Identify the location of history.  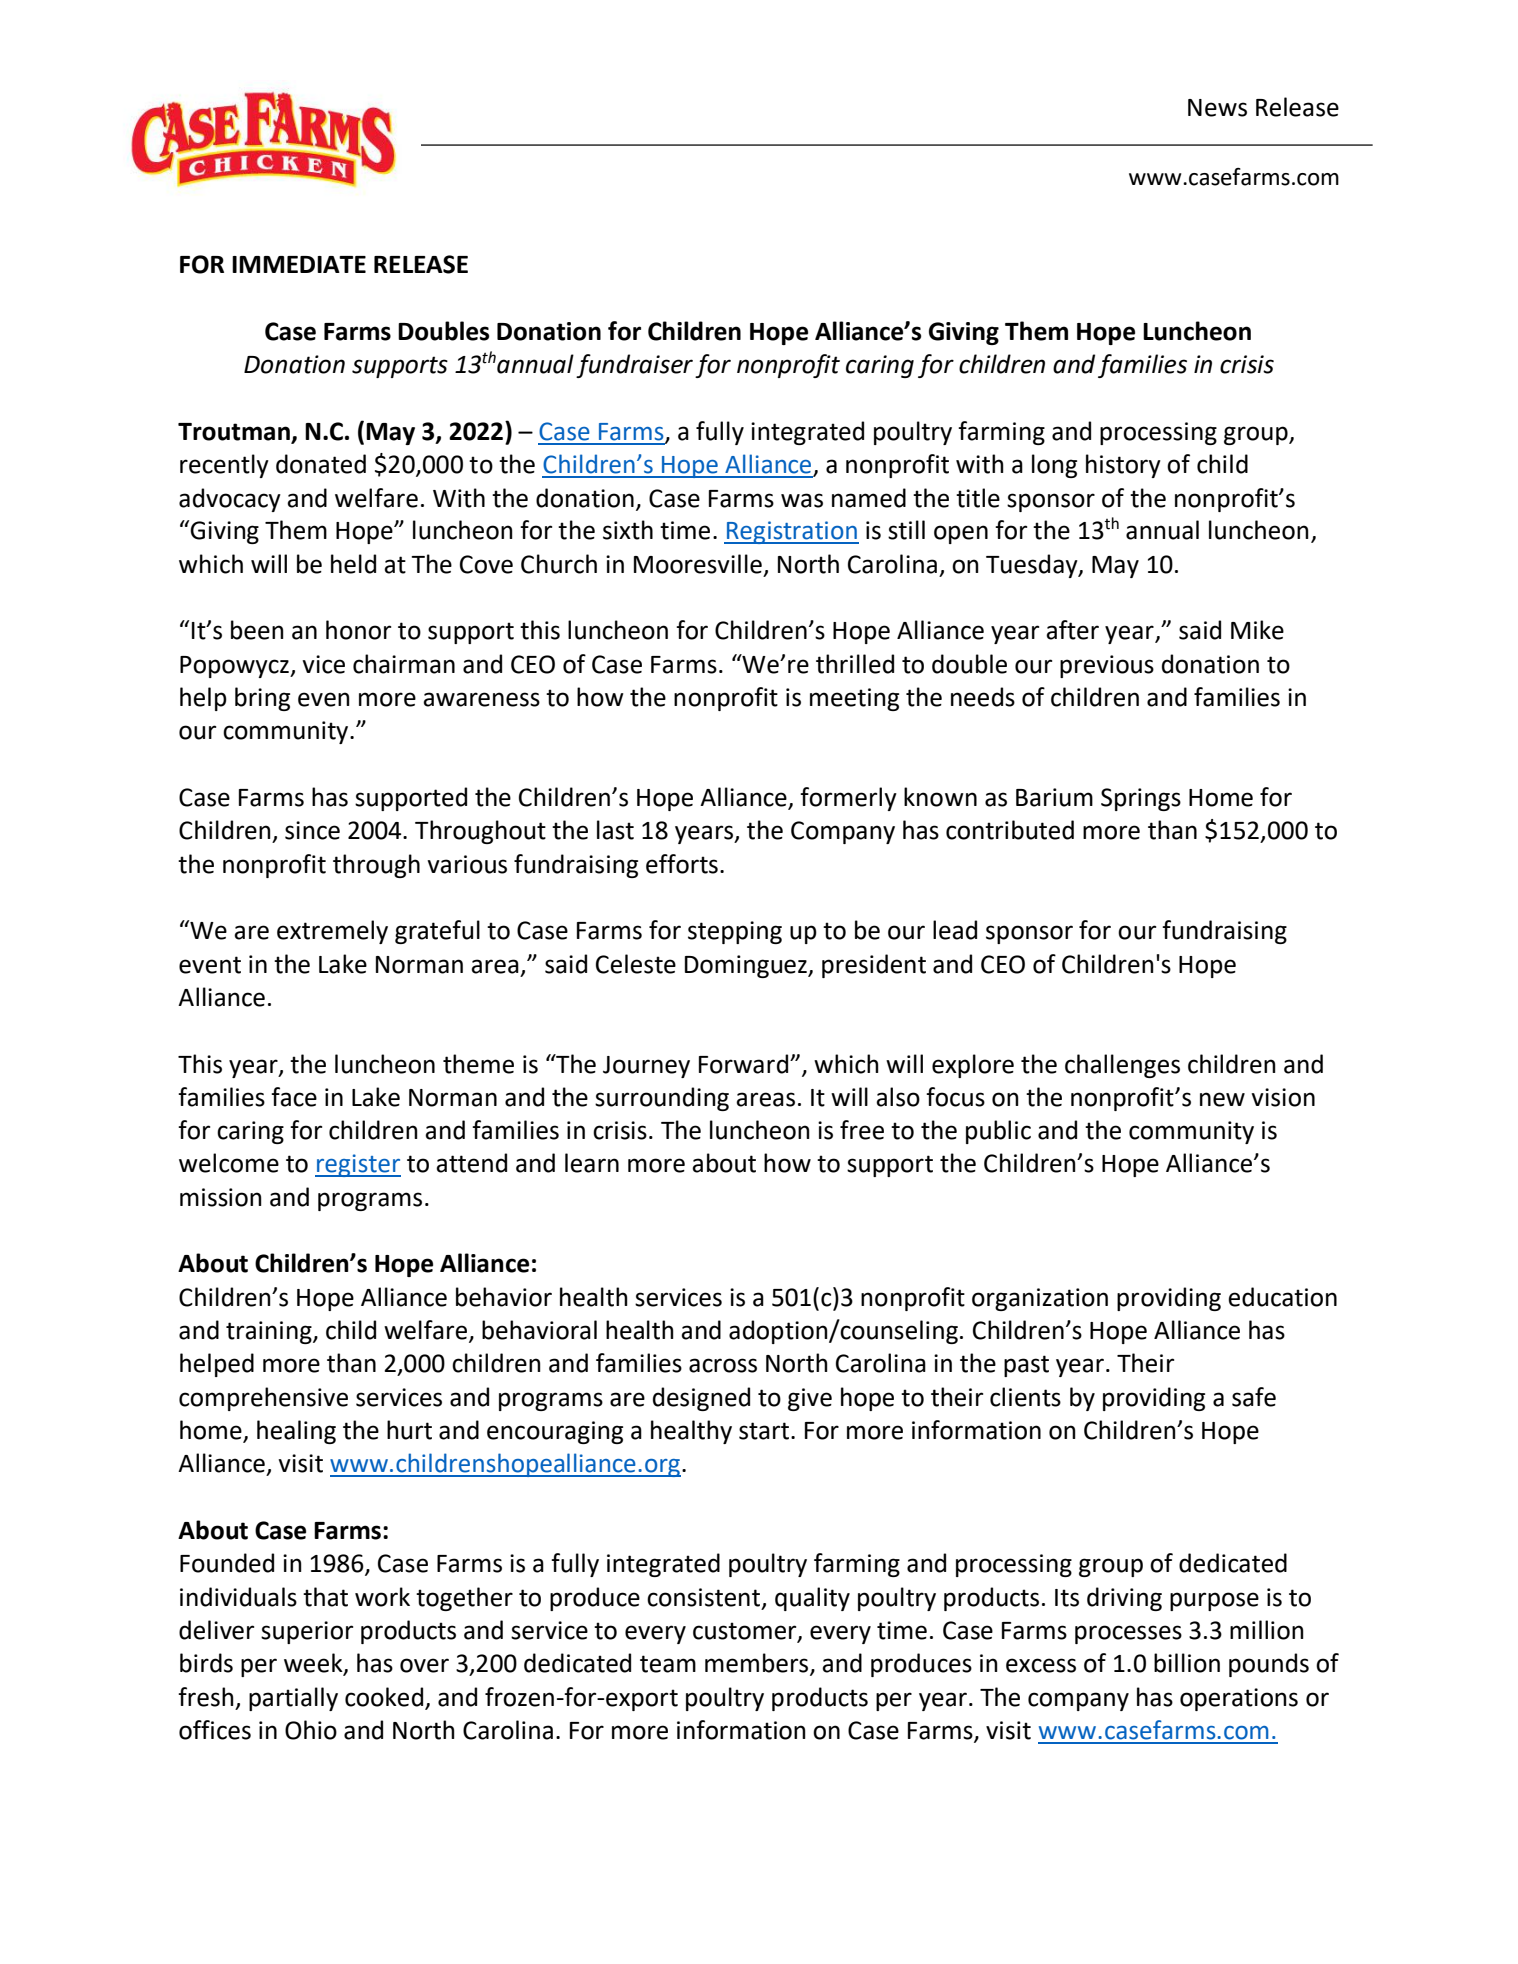
(1123, 466).
